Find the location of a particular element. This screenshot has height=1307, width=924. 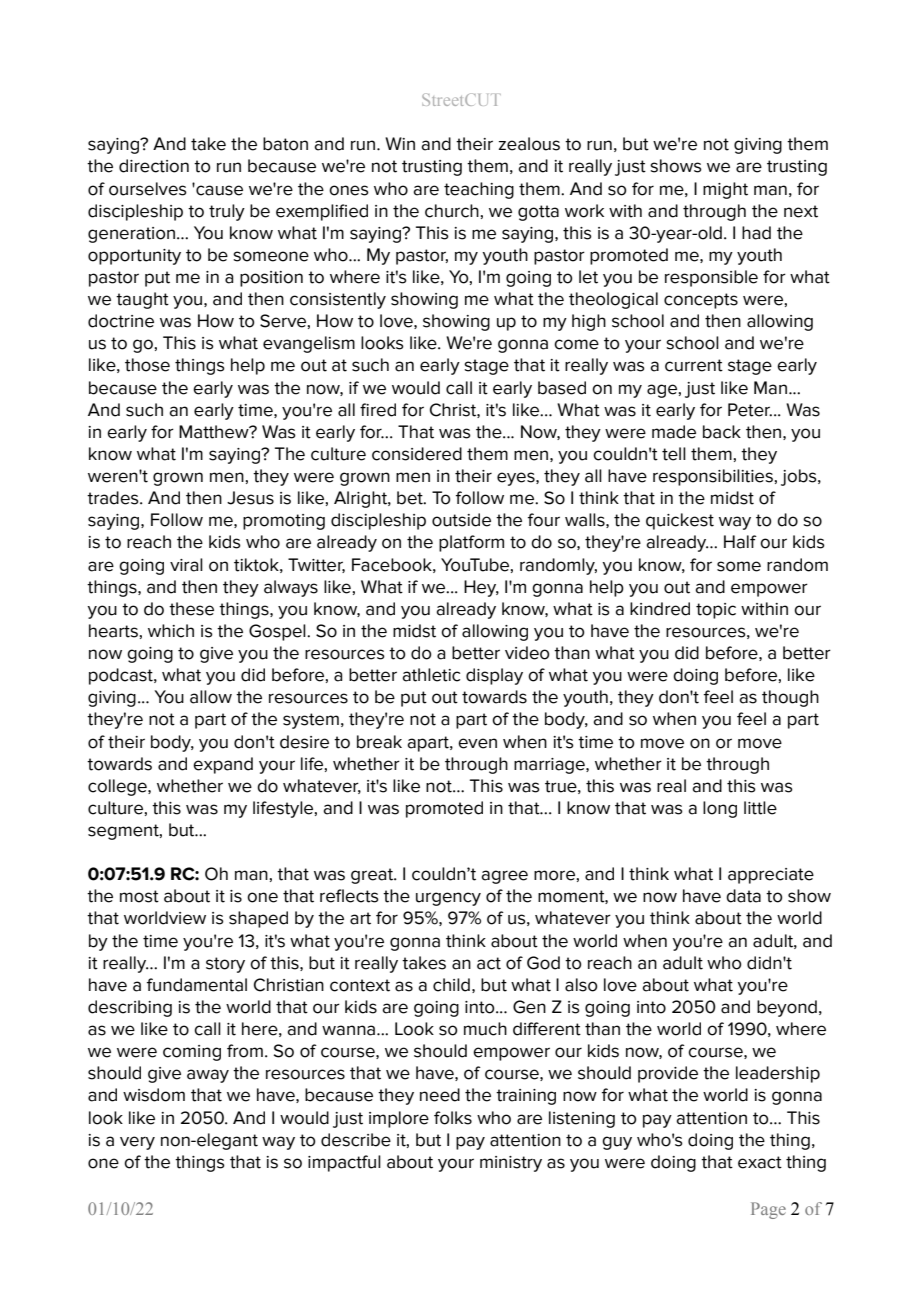

long is located at coordinates (720, 809).
